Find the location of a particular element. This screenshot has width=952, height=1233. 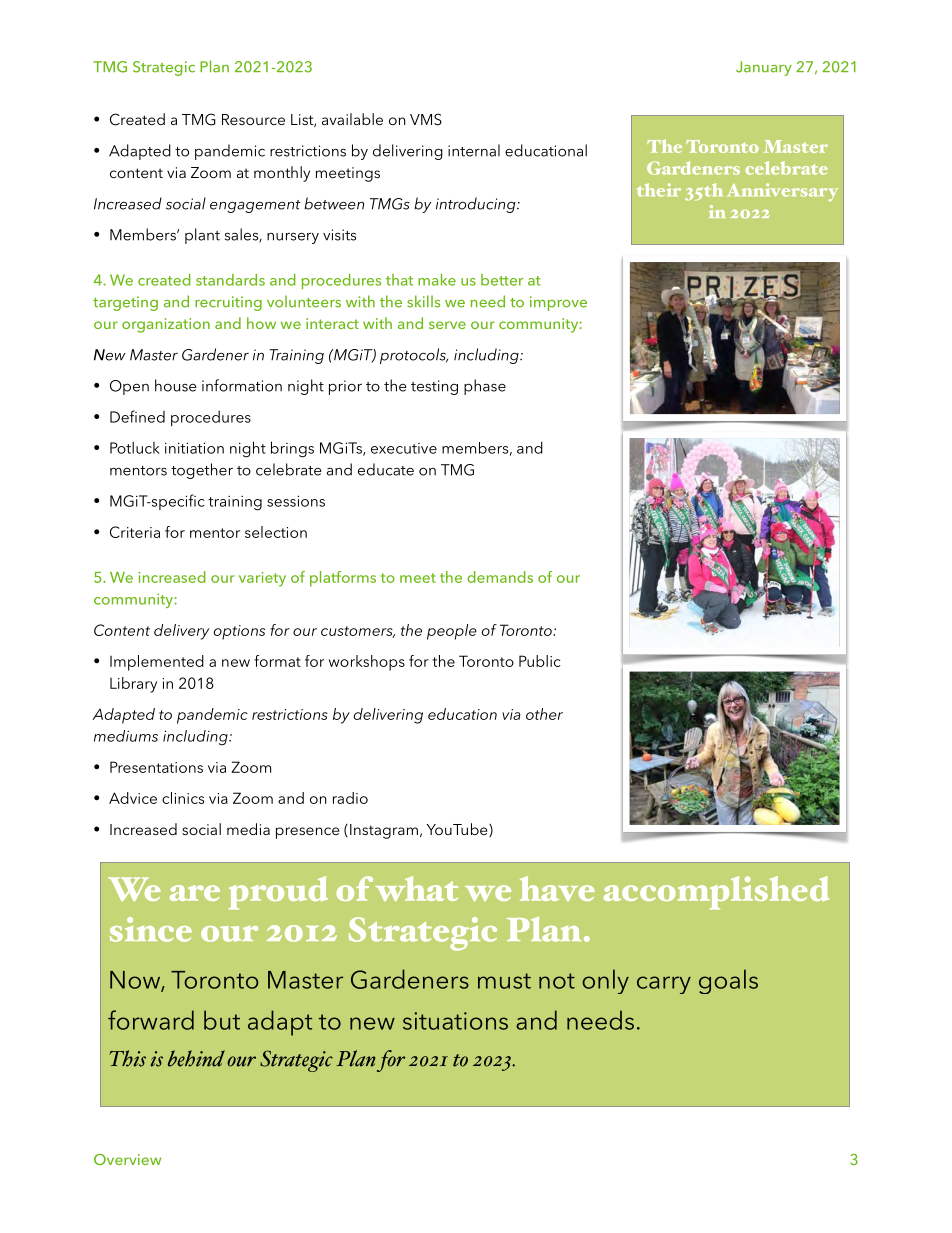

Public is located at coordinates (540, 661).
